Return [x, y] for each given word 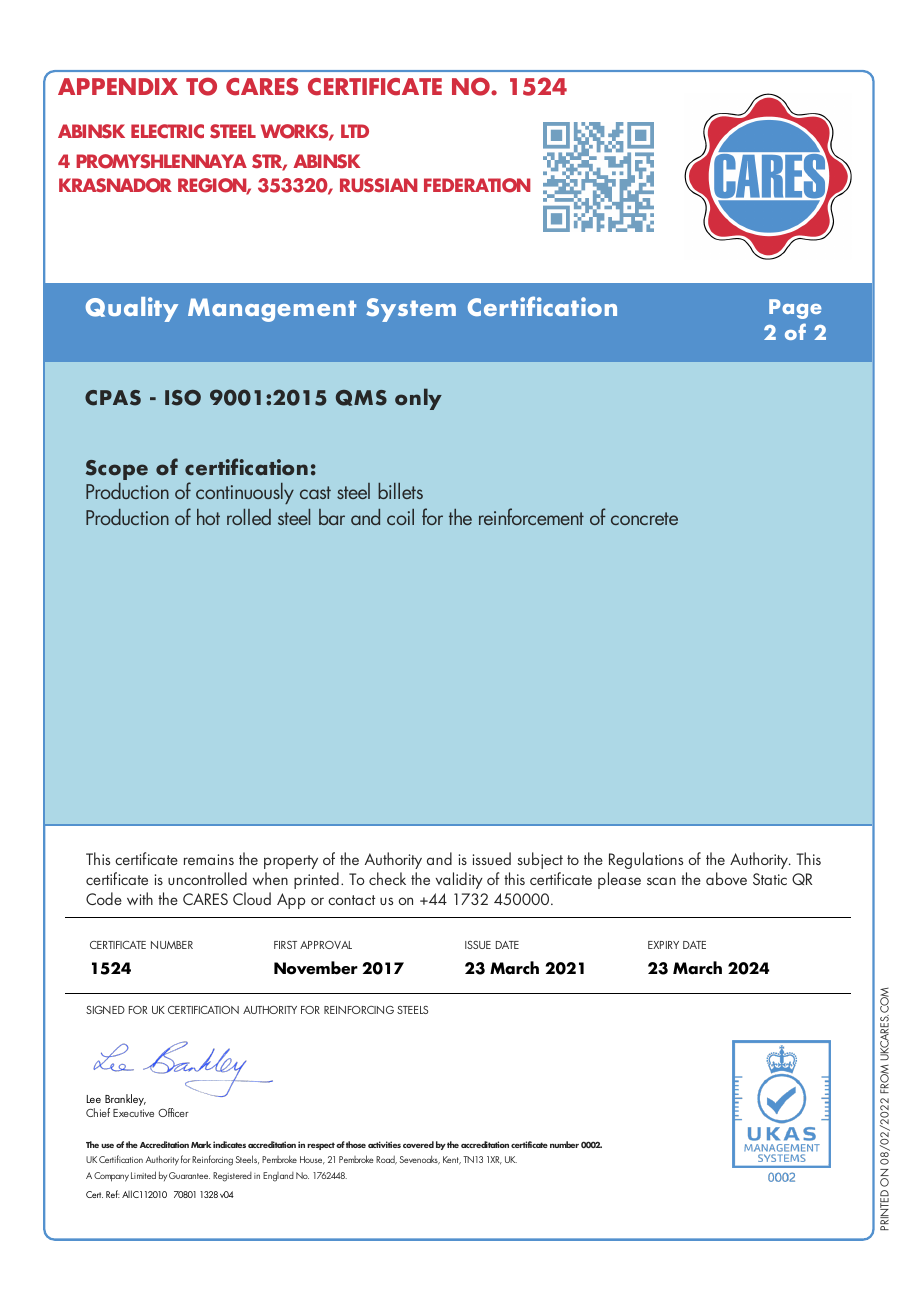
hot [208, 517]
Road [386, 1160]
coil [400, 517]
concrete [644, 518]
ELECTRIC [167, 131]
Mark [201, 1144]
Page [795, 309]
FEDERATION [477, 185]
